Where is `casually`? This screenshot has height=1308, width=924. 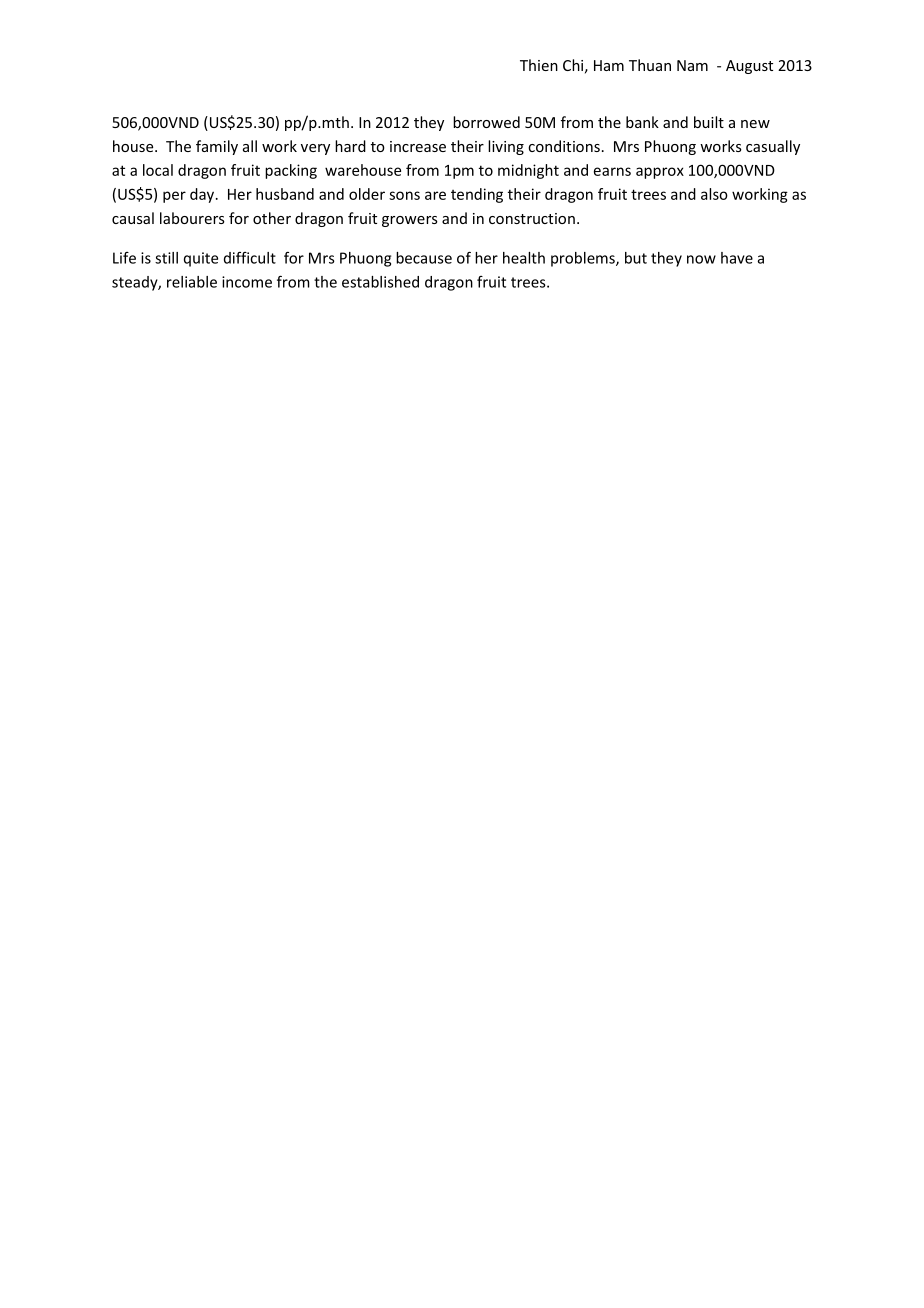
casually is located at coordinates (773, 147).
